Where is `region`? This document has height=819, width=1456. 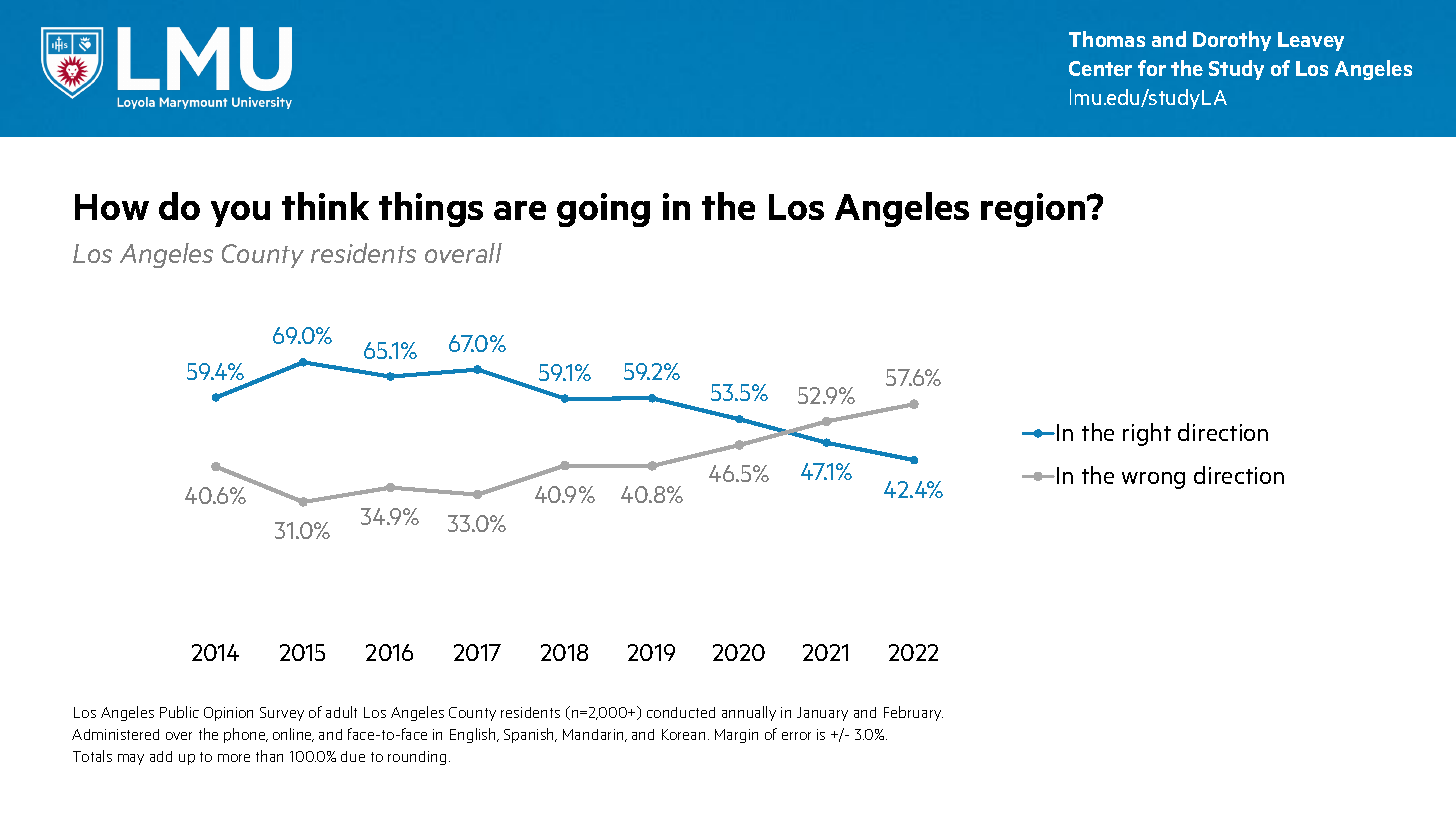
region is located at coordinates (1034, 210).
